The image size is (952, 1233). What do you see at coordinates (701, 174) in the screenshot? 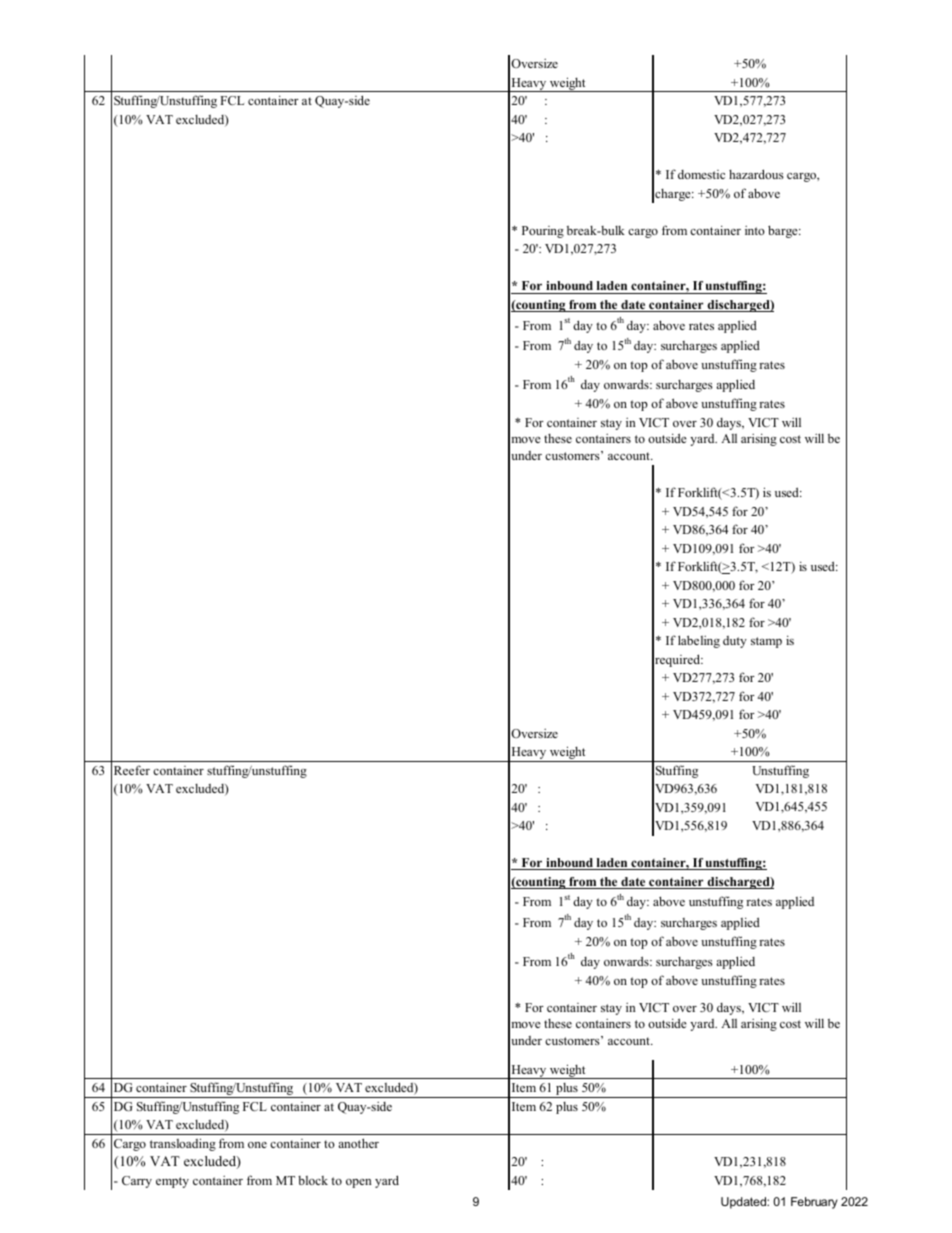
I see `domestic` at bounding box center [701, 174].
